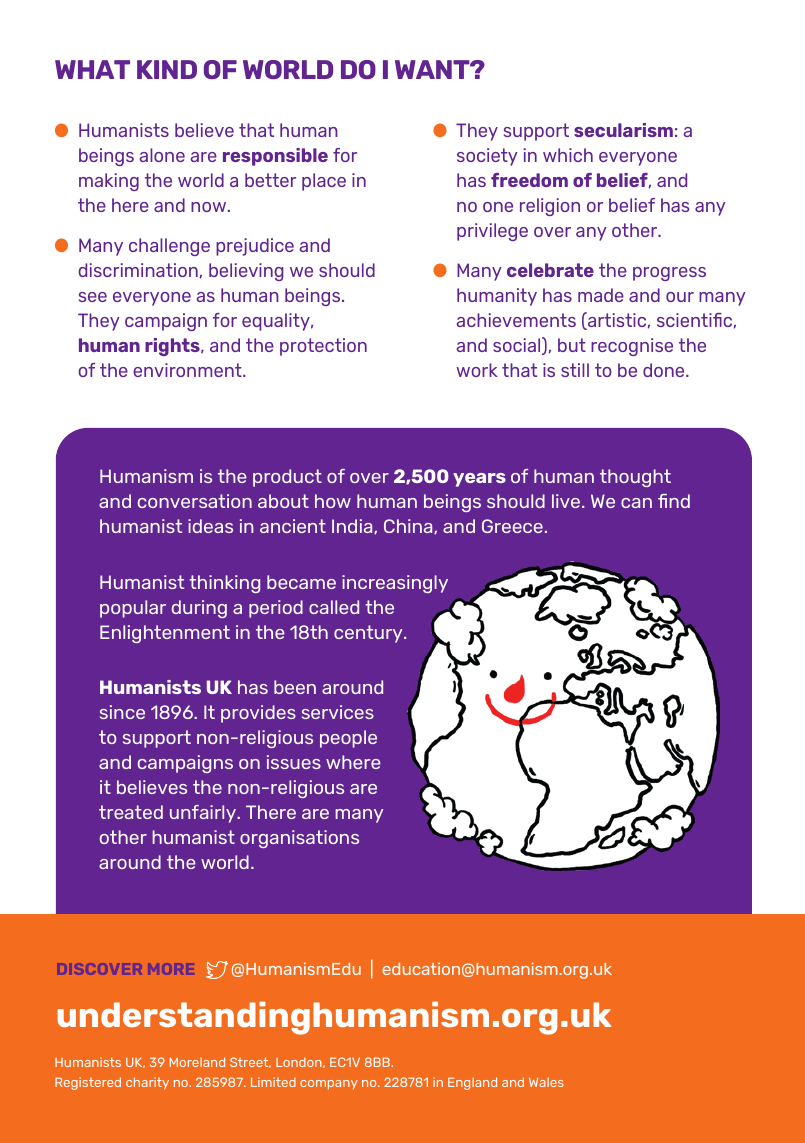 The width and height of the screenshot is (805, 1143). Describe the element at coordinates (623, 130) in the screenshot. I see `secularism` at that location.
